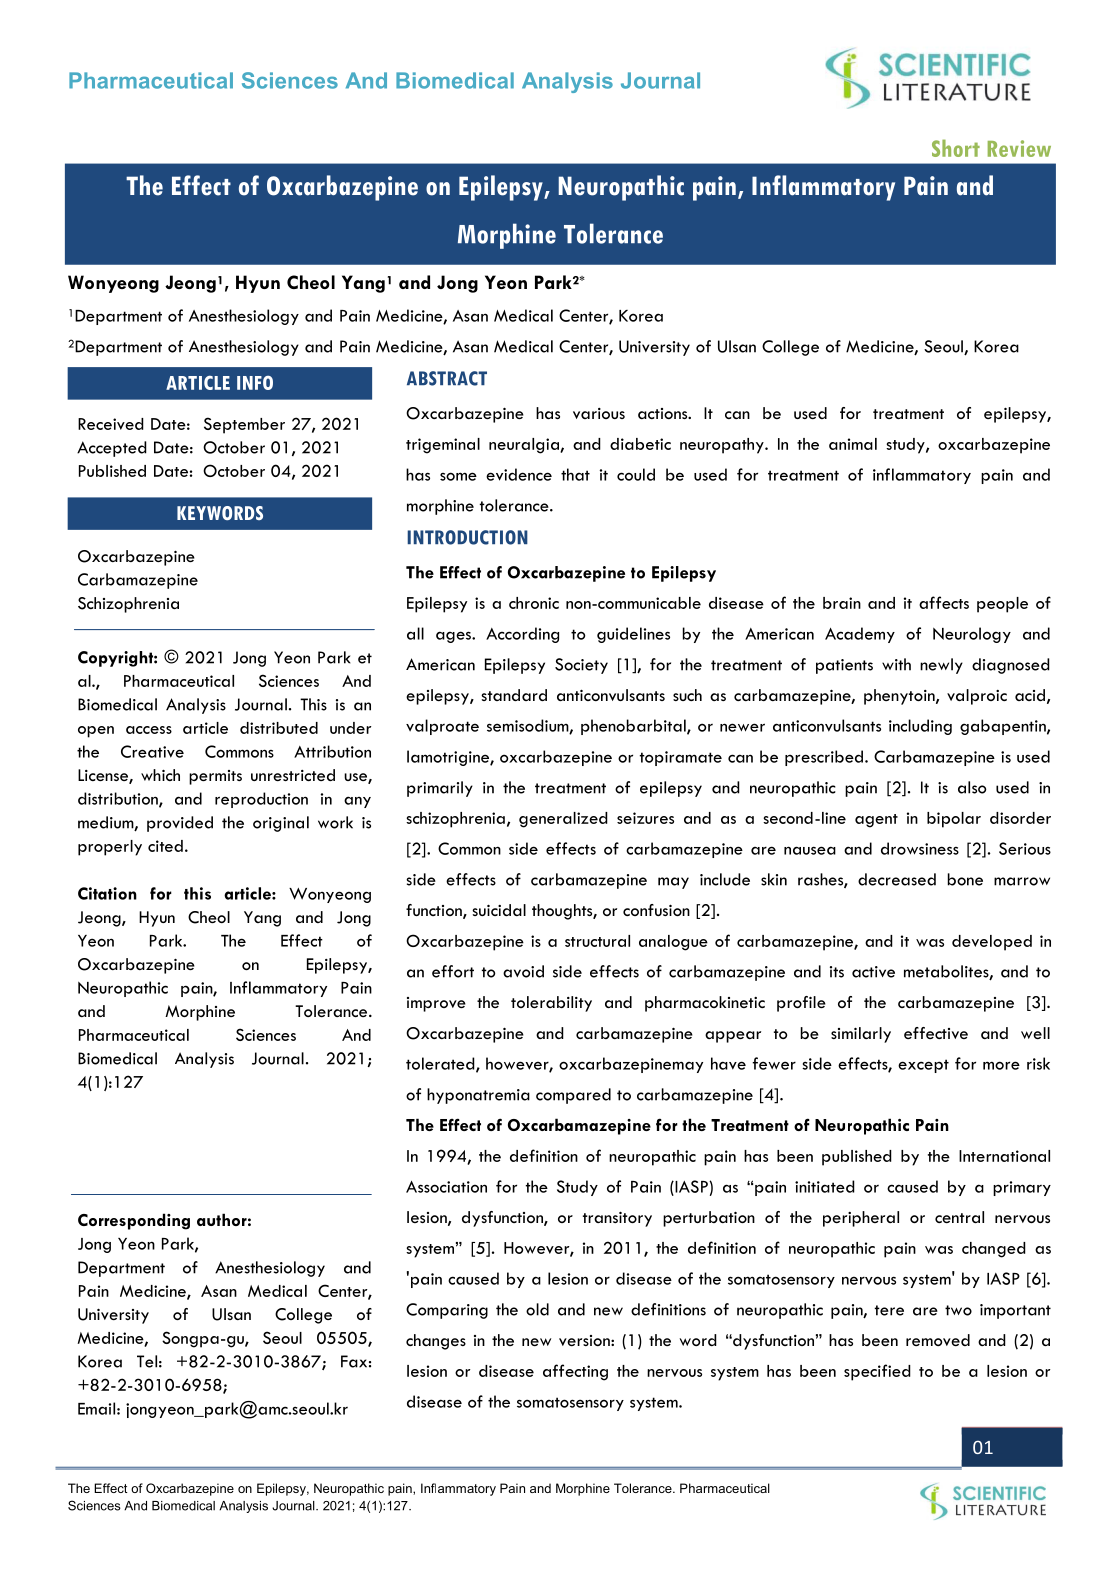 The width and height of the document is (1119, 1583). I want to click on Citation, so click(107, 893).
